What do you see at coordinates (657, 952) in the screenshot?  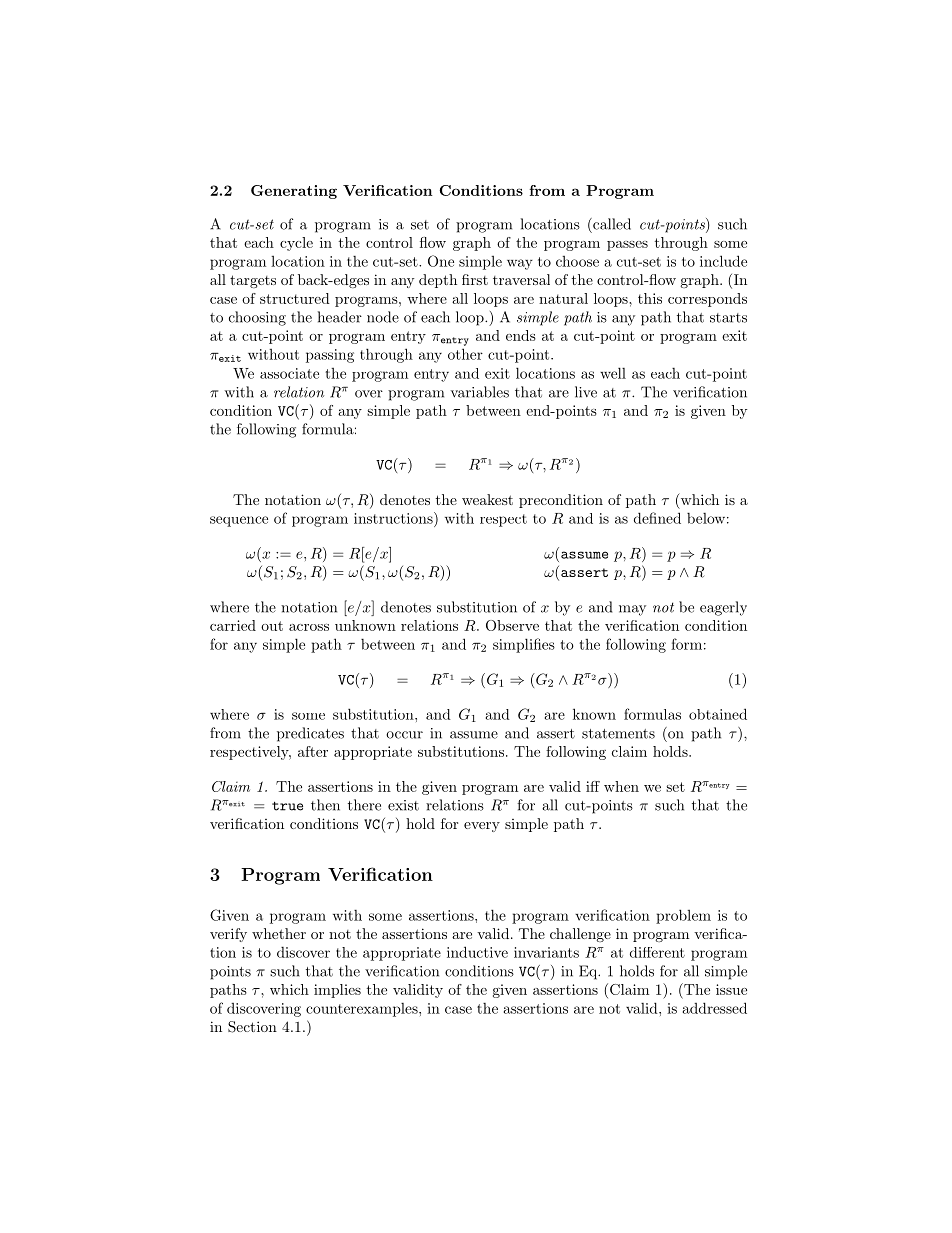 I see `different` at bounding box center [657, 952].
